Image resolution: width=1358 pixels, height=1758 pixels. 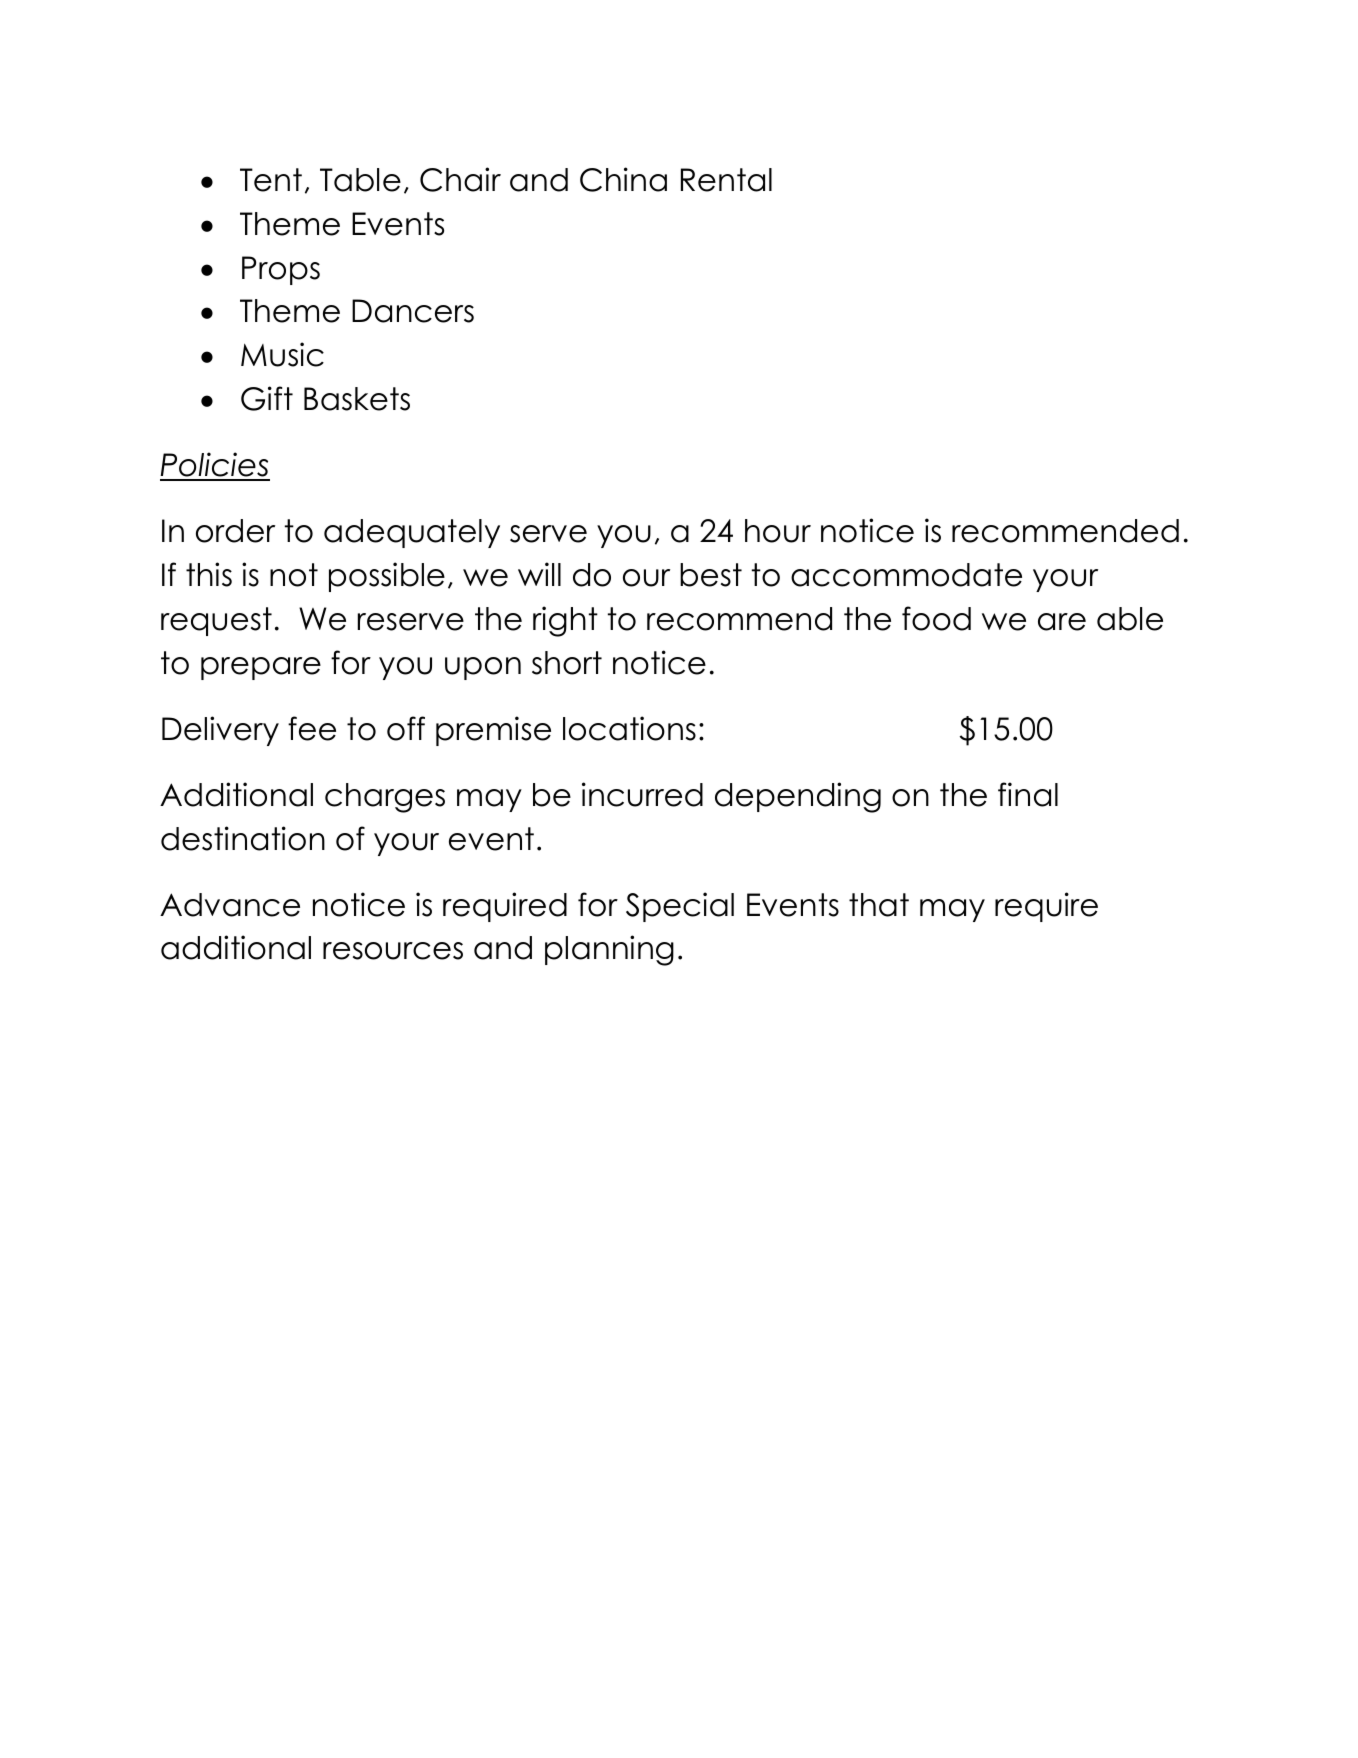 What do you see at coordinates (271, 180) in the page?
I see `Tent` at bounding box center [271, 180].
